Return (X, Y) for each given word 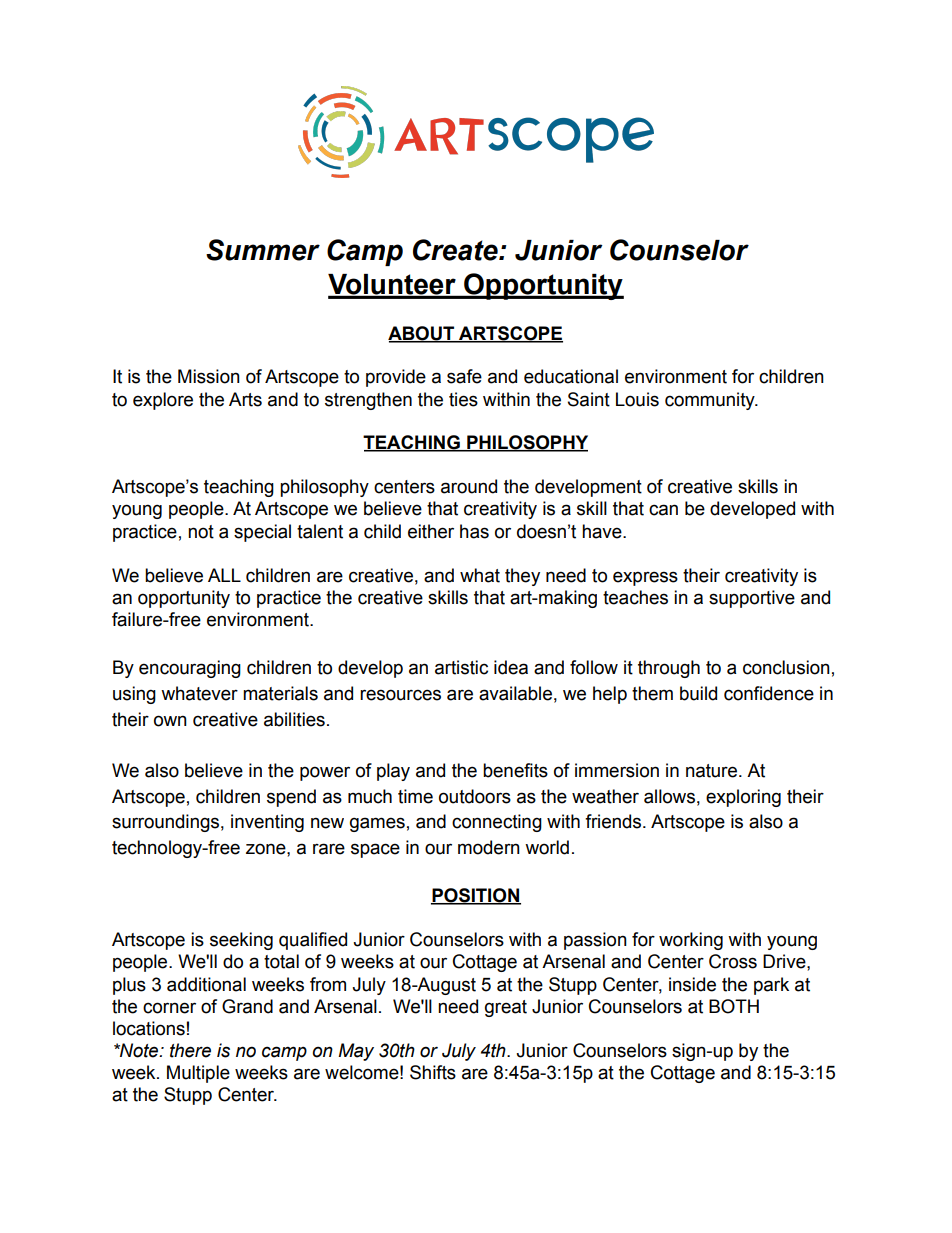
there (190, 1050)
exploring (743, 798)
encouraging (190, 669)
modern (489, 847)
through (669, 669)
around (469, 486)
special (262, 533)
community (711, 401)
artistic (461, 667)
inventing (267, 823)
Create (456, 250)
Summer (263, 250)
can (663, 510)
